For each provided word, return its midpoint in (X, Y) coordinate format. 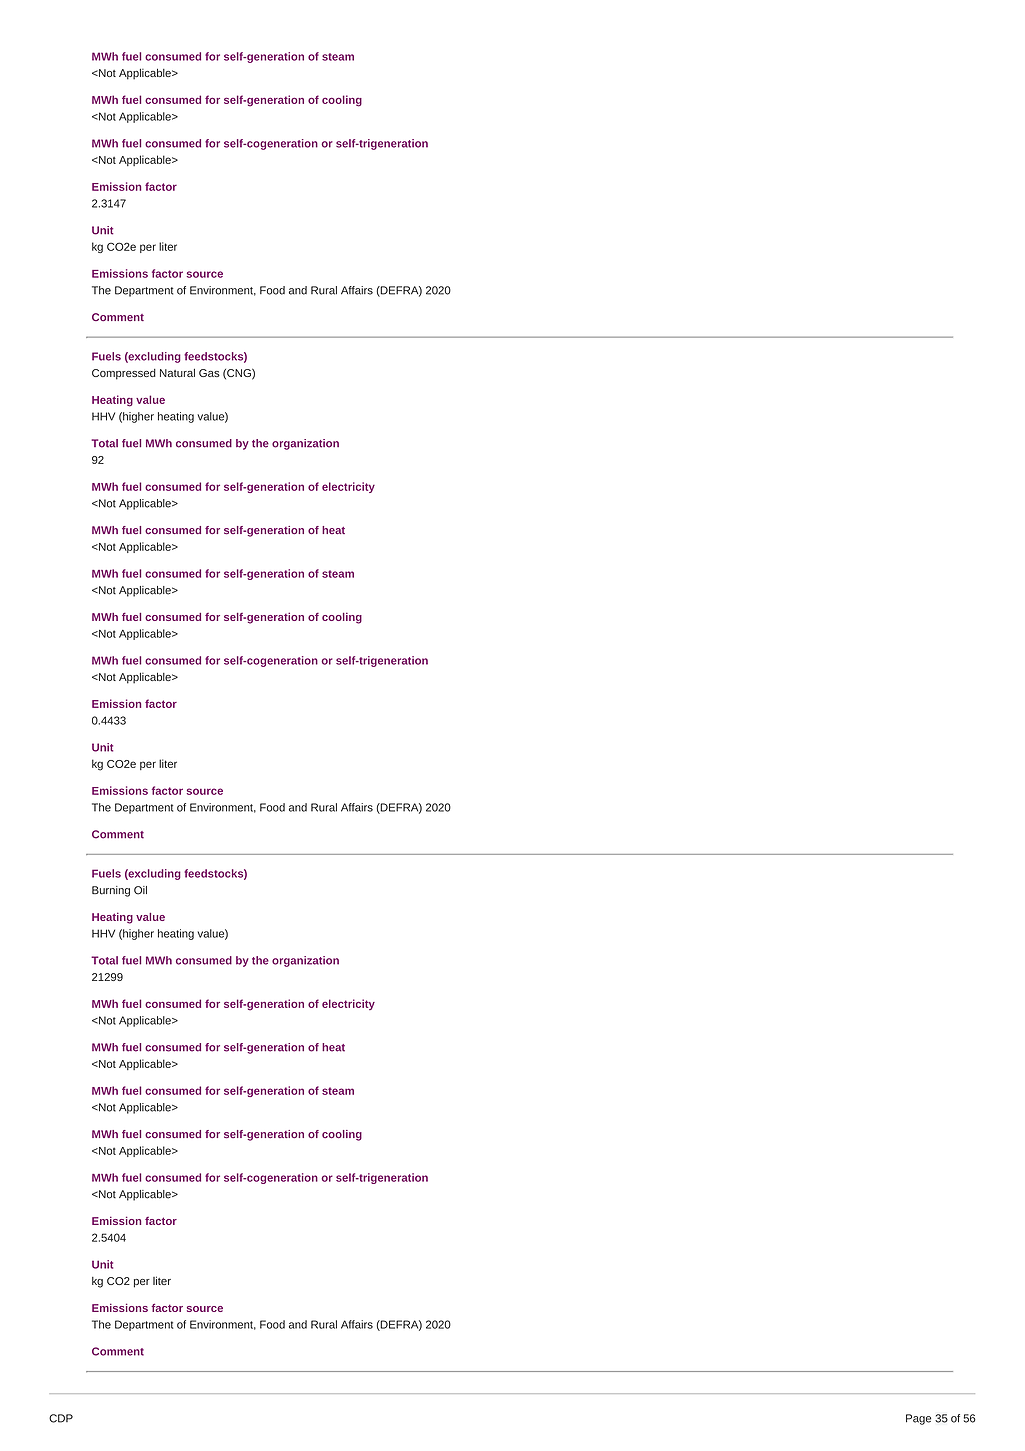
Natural (177, 373)
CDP (61, 1418)
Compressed (124, 374)
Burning (111, 891)
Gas (209, 373)
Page (918, 1419)
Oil (140, 890)
